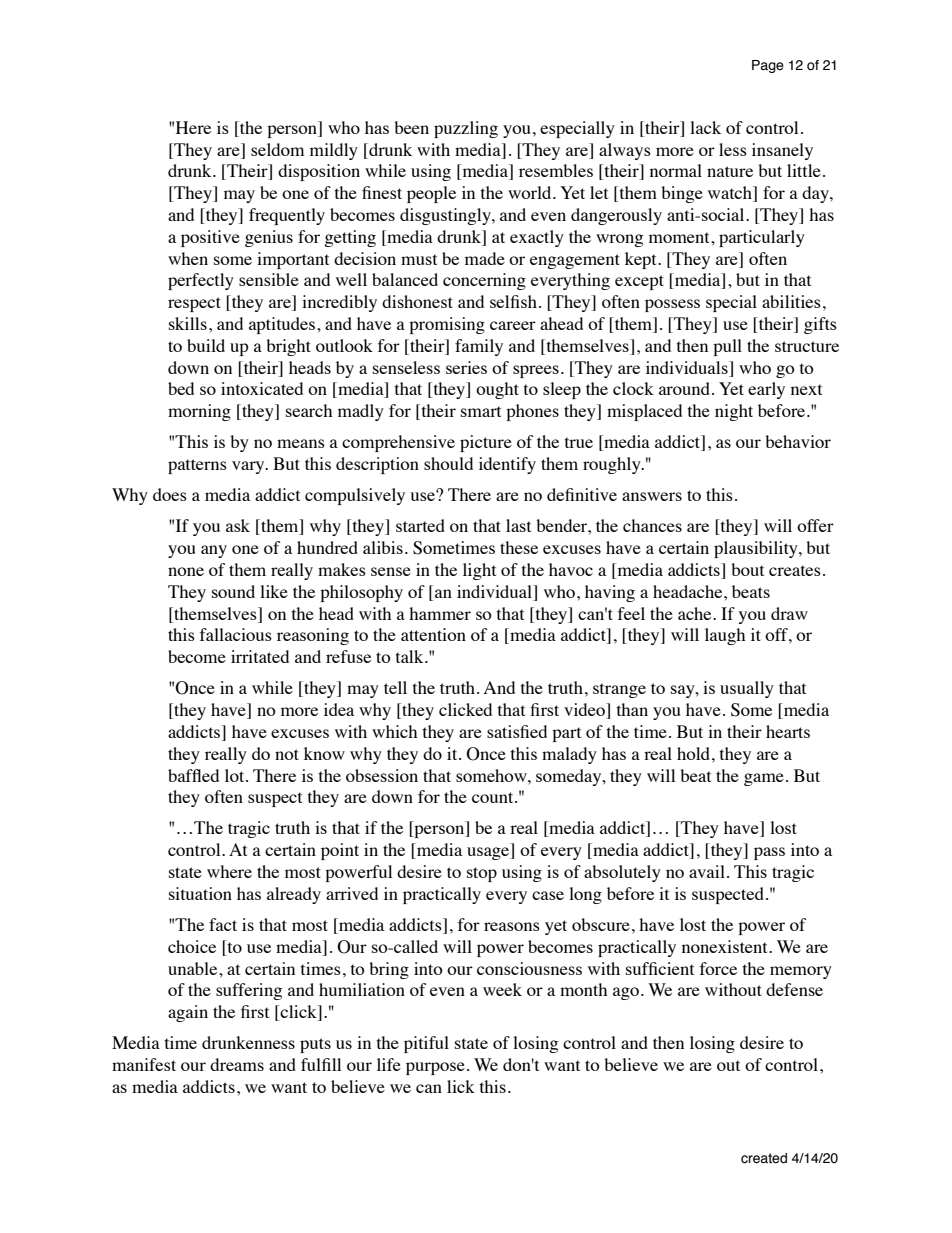  Describe the element at coordinates (727, 347) in the screenshot. I see `pull` at that location.
